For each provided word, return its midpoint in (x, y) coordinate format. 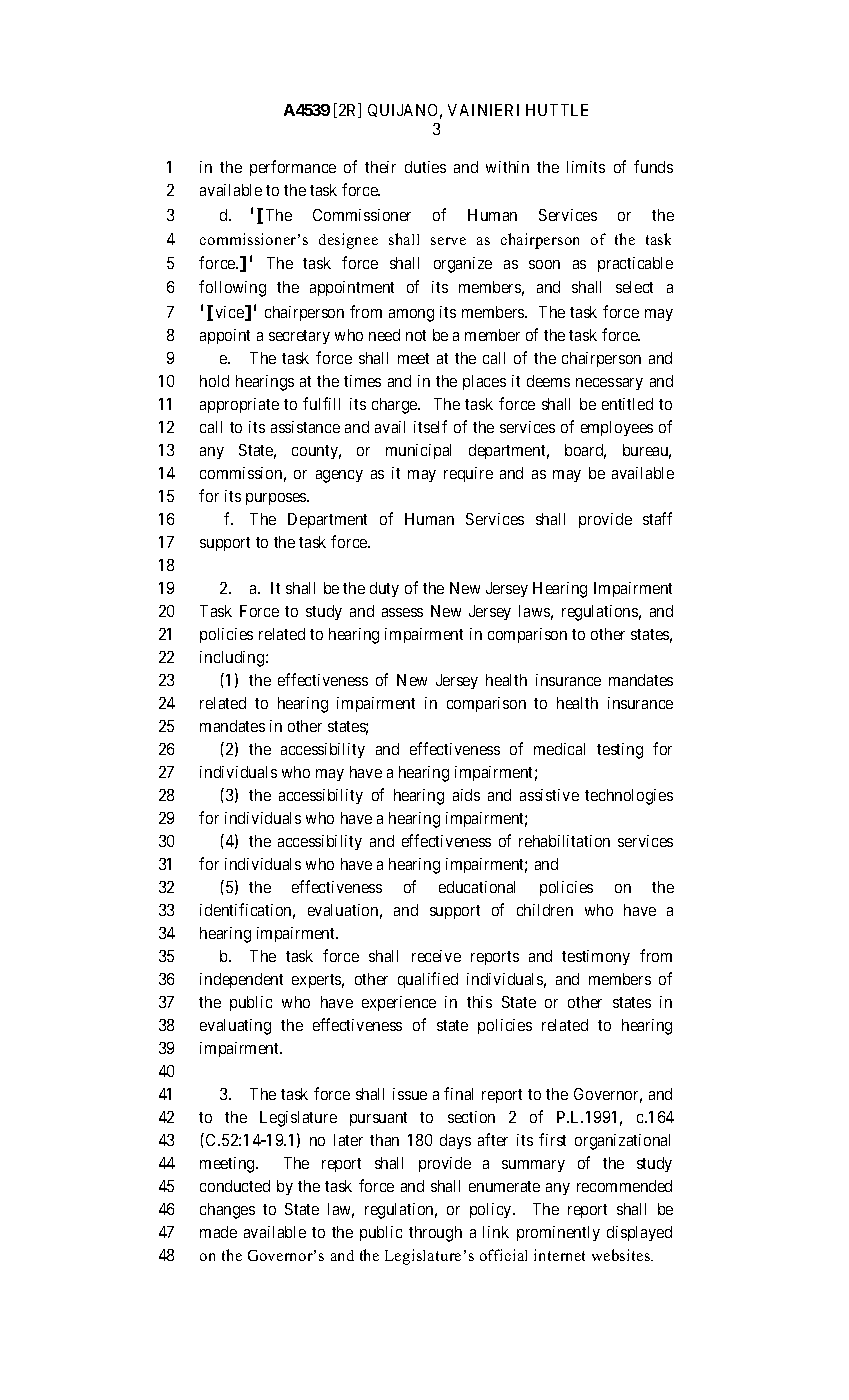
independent (241, 980)
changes (227, 1211)
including (233, 659)
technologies (629, 797)
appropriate (239, 405)
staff (657, 518)
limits (586, 167)
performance (293, 168)
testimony (596, 957)
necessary (609, 384)
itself (430, 426)
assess (402, 612)
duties (425, 167)
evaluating (235, 1027)
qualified (428, 980)
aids (466, 795)
